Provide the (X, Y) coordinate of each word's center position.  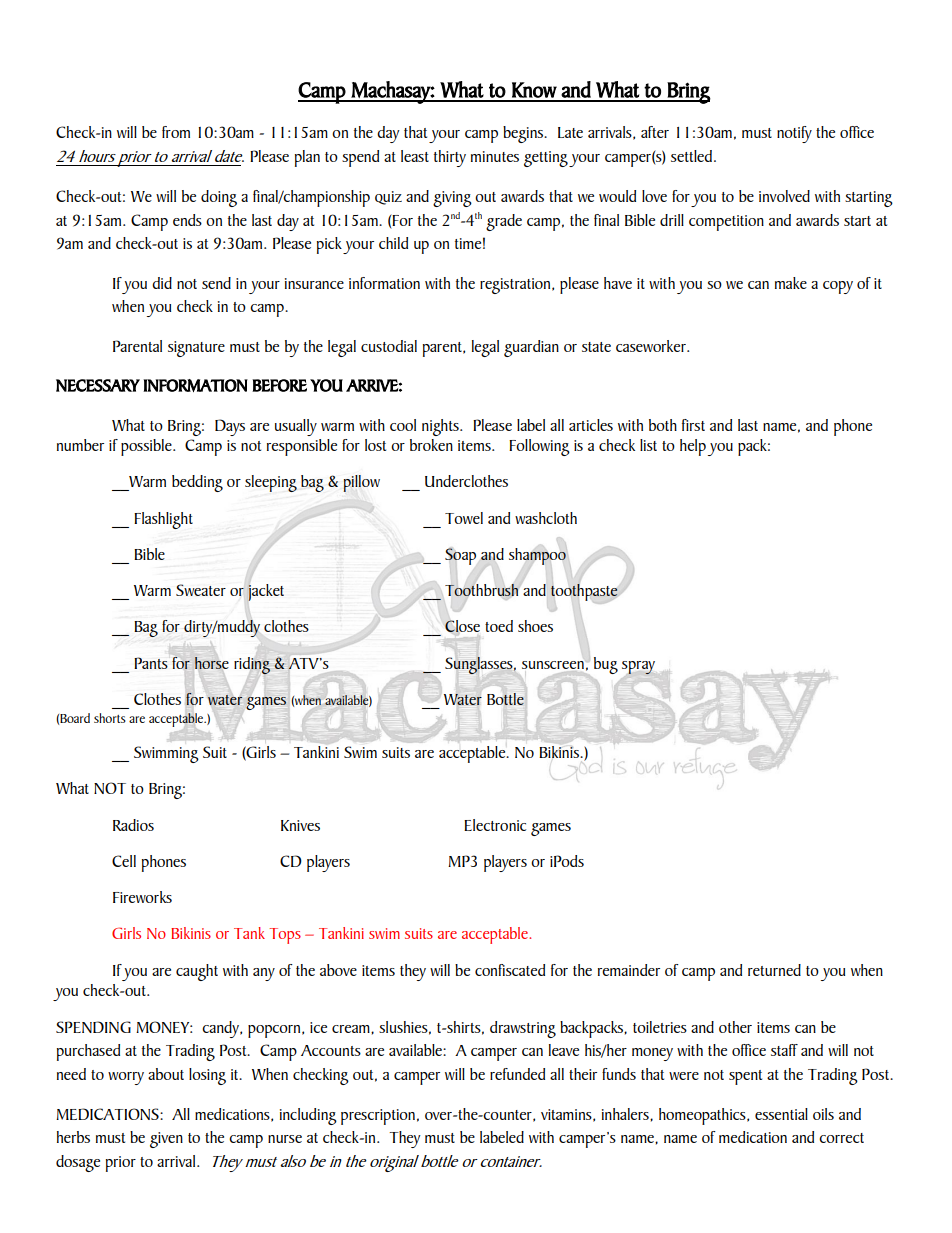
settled (693, 156)
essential (781, 1114)
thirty (450, 158)
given (166, 1140)
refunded (517, 1074)
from (176, 132)
